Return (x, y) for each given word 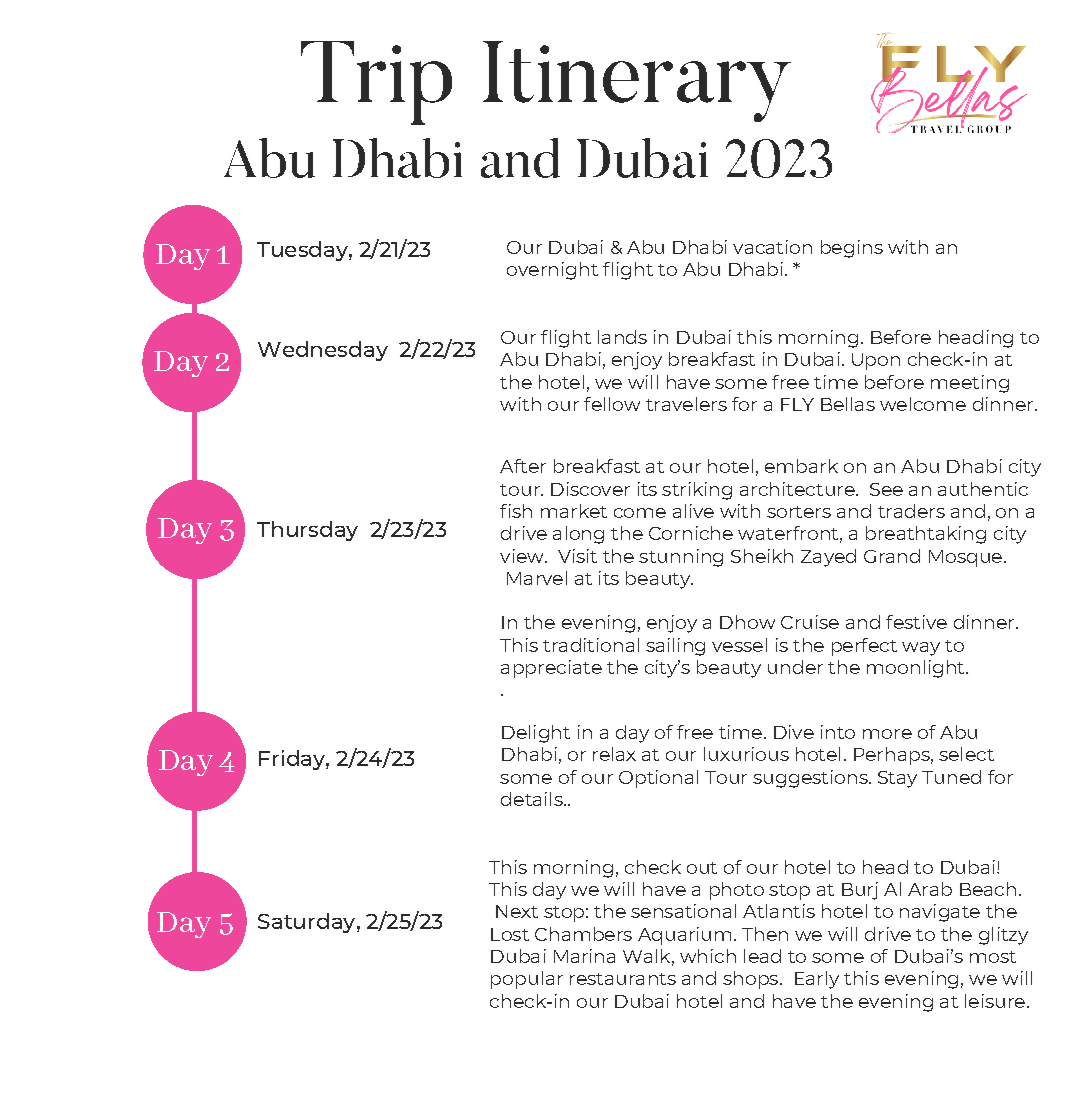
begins (852, 249)
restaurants (623, 979)
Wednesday (323, 351)
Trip (376, 83)
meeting (970, 384)
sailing (675, 647)
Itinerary (637, 81)
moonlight (917, 669)
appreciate (551, 669)
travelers (686, 404)
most (993, 957)
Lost (510, 934)
